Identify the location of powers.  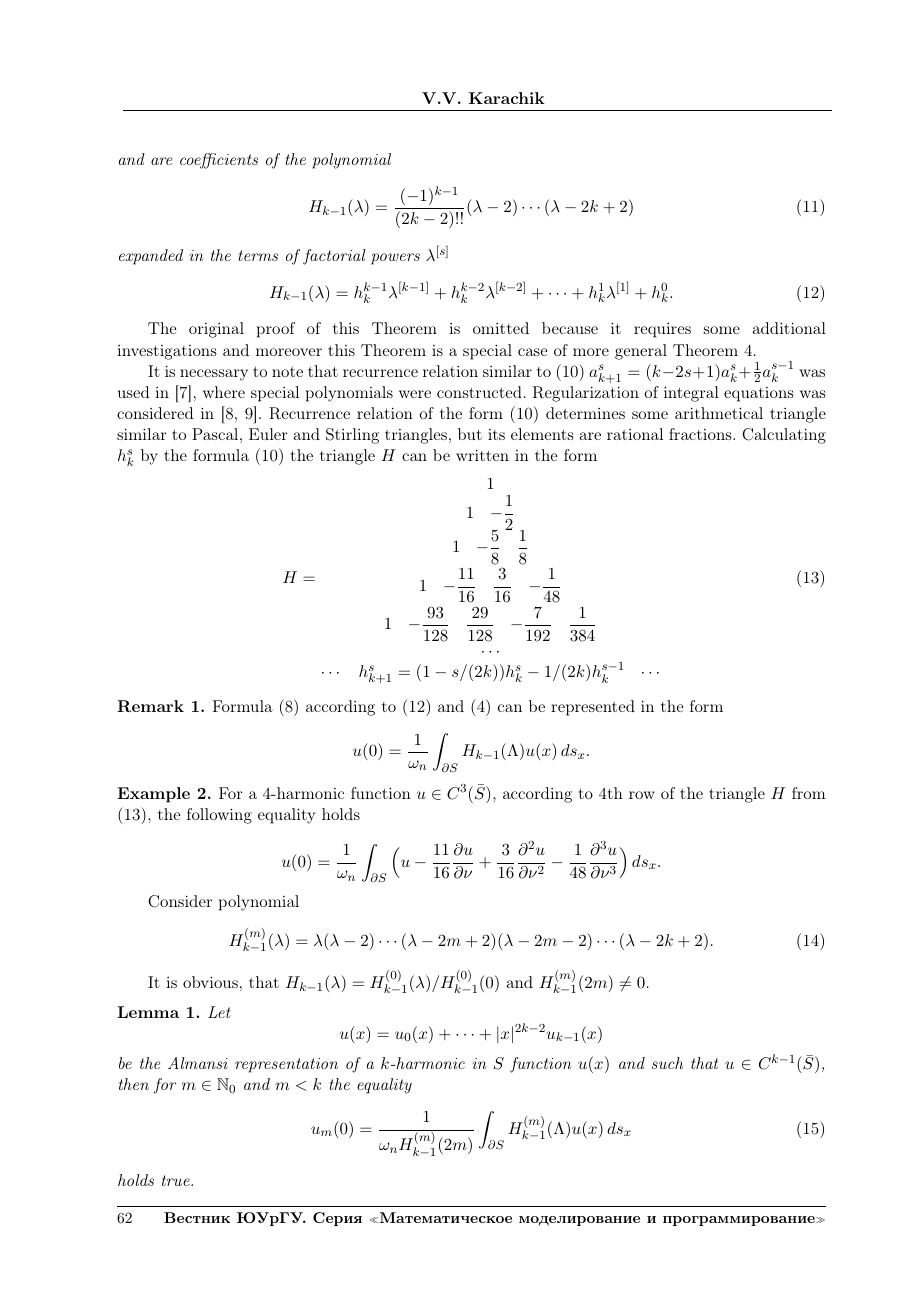
(395, 259).
